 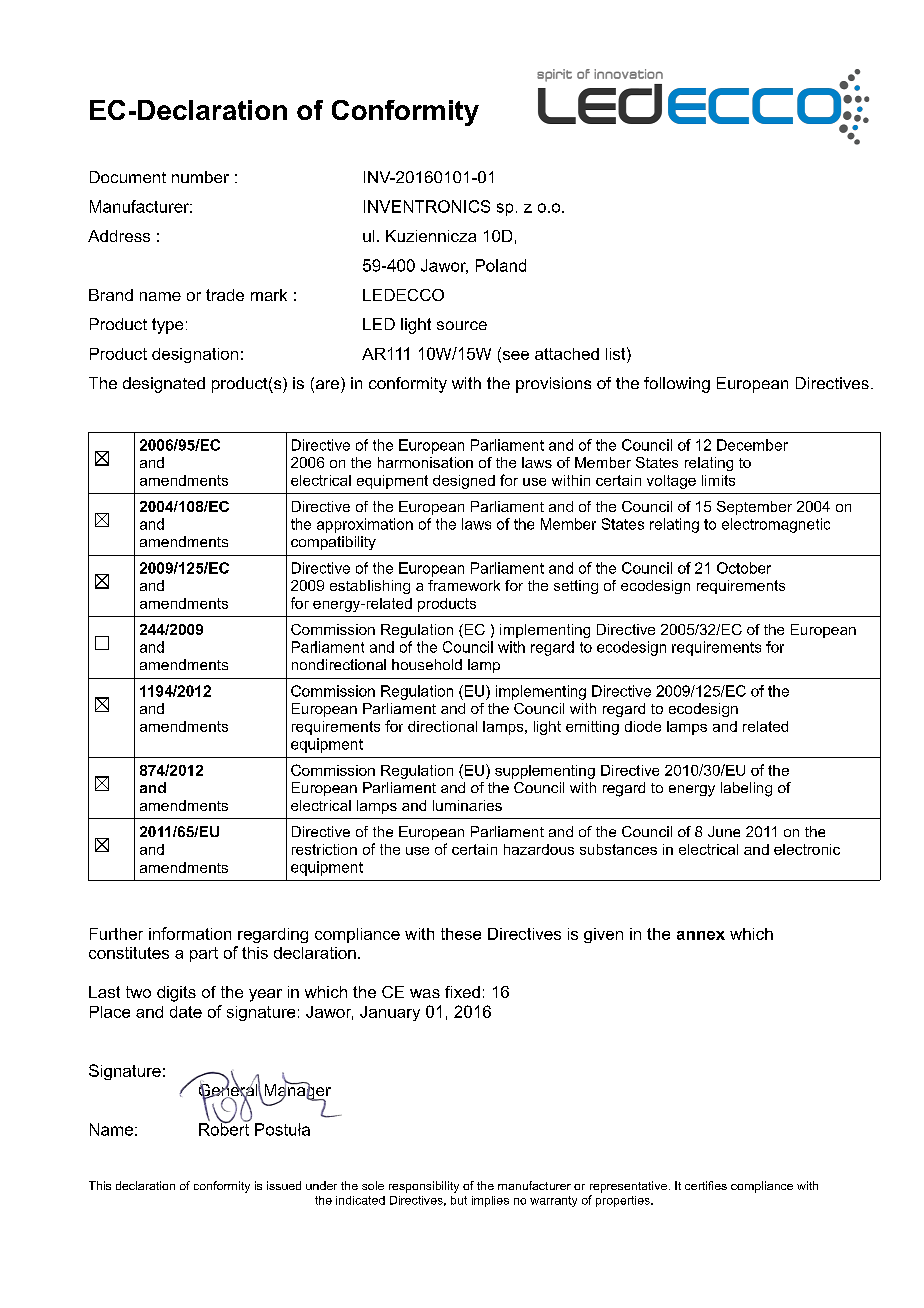 What do you see at coordinates (224, 1128) in the screenshot?
I see `Robert` at bounding box center [224, 1128].
